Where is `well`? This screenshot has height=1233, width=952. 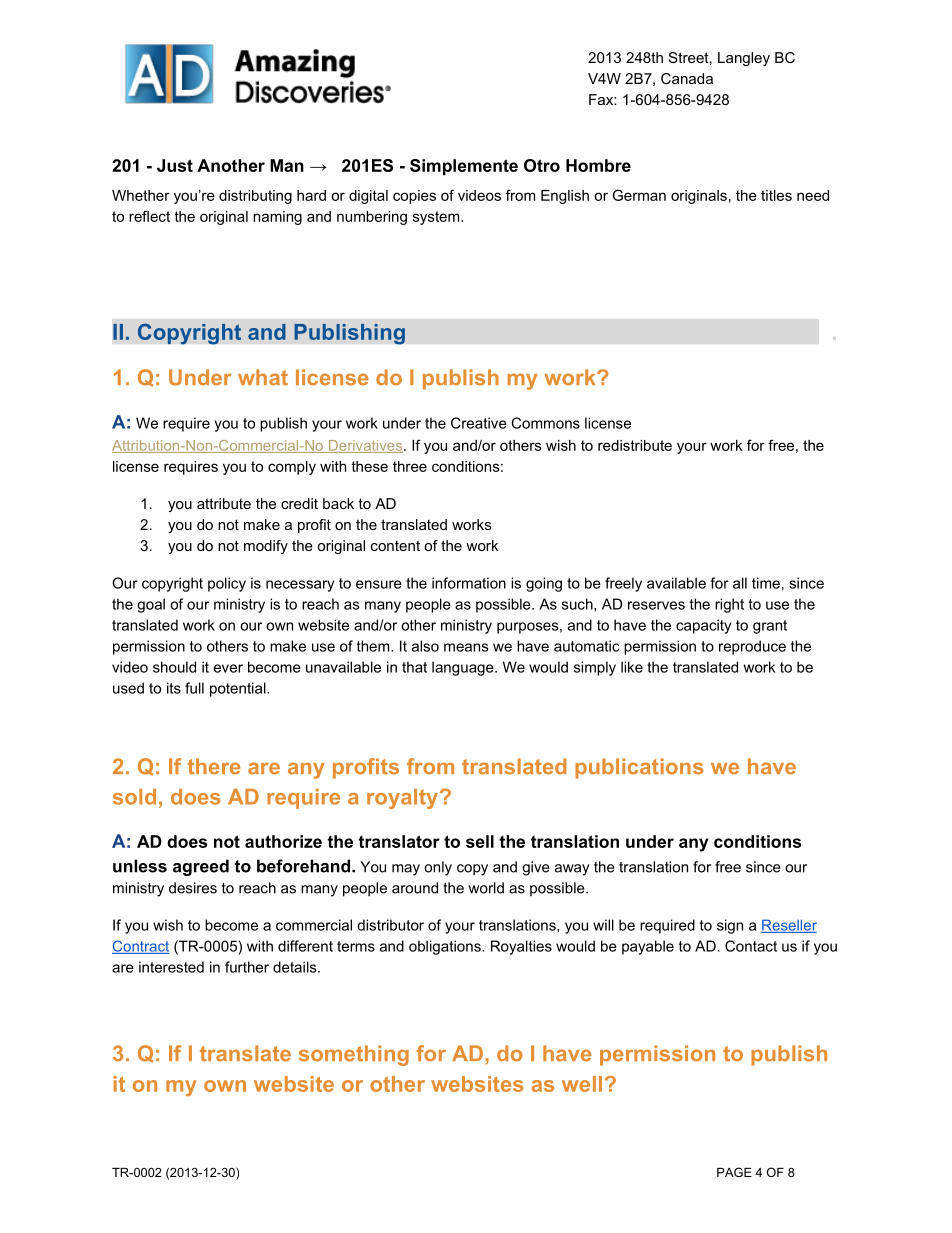
well is located at coordinates (582, 1084).
